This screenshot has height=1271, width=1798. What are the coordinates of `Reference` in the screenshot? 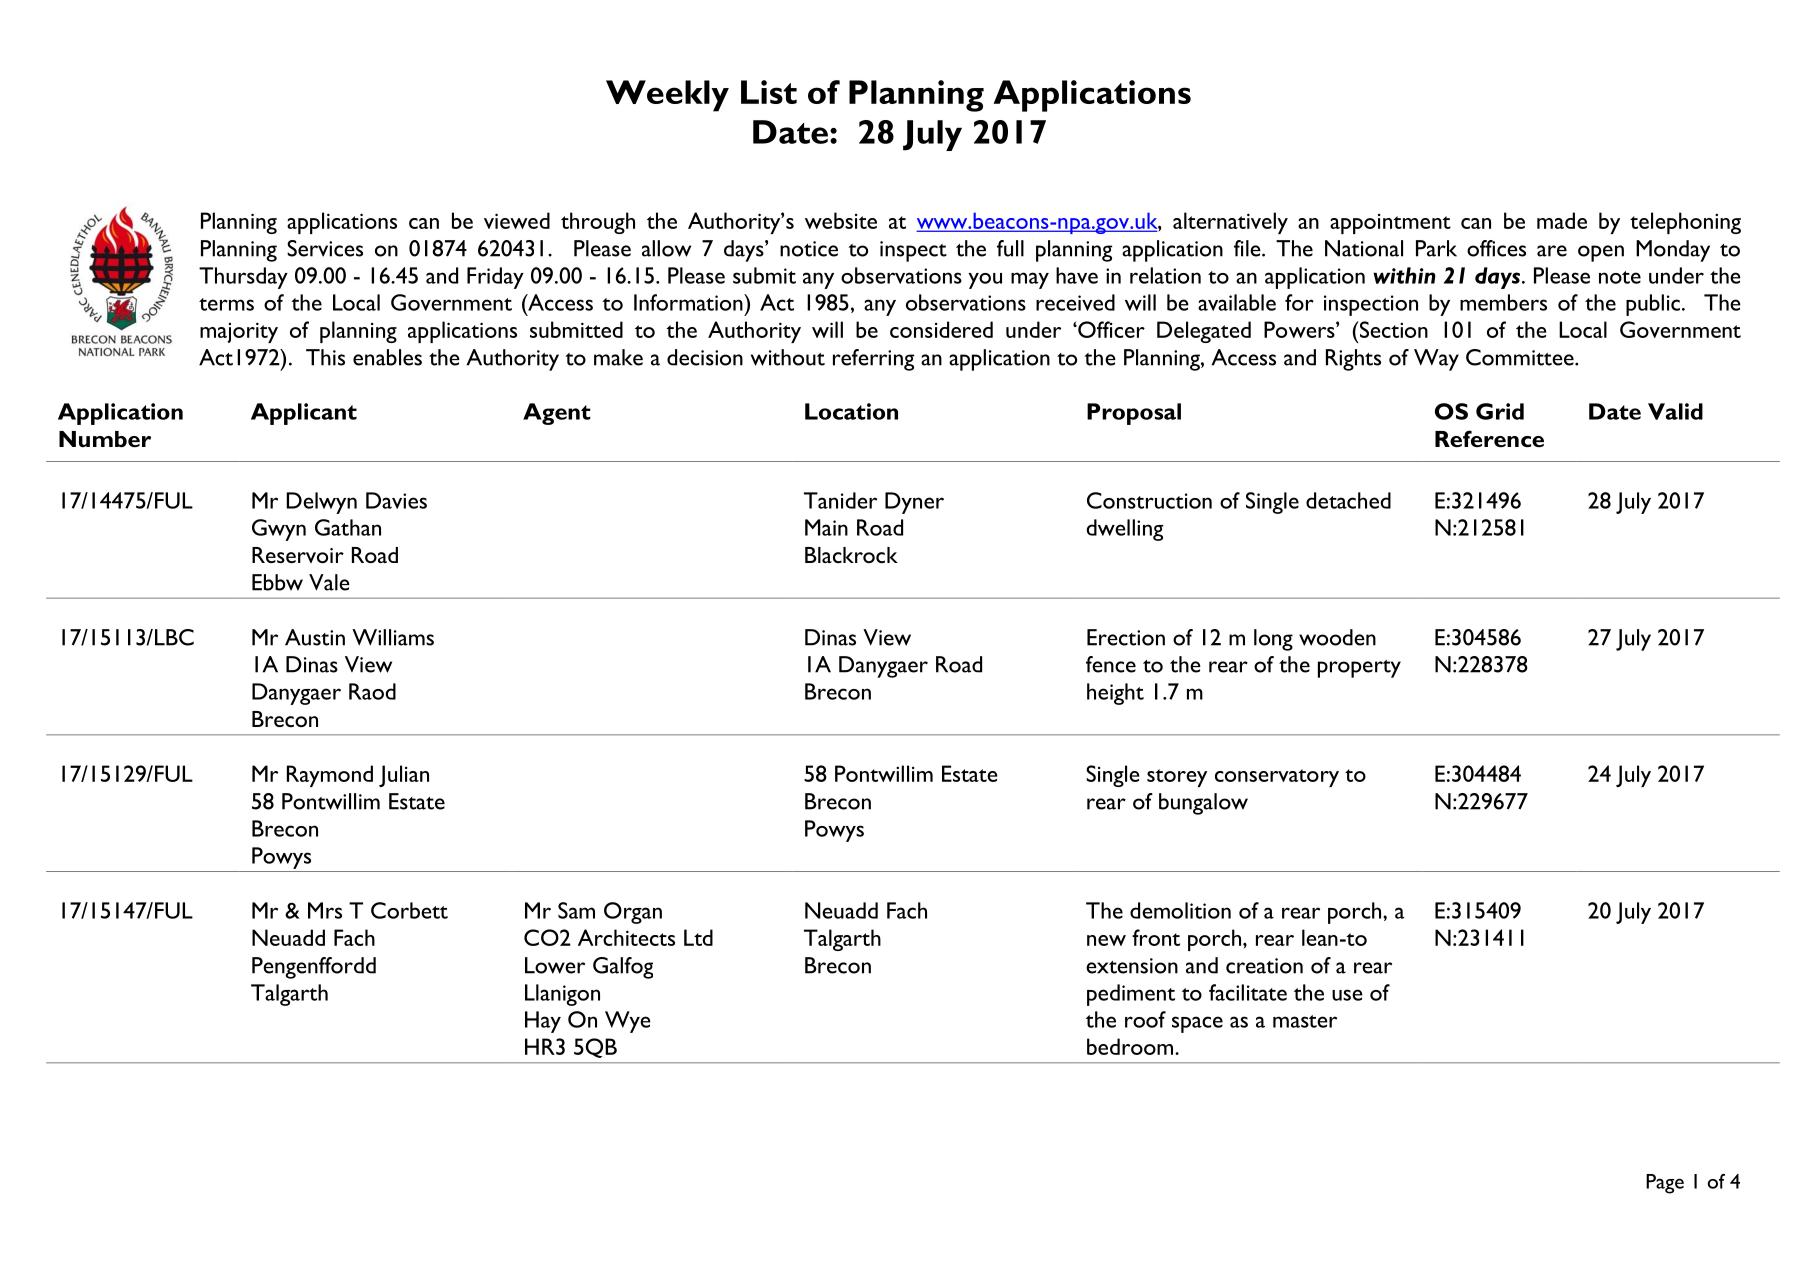 It's located at (1489, 438).
